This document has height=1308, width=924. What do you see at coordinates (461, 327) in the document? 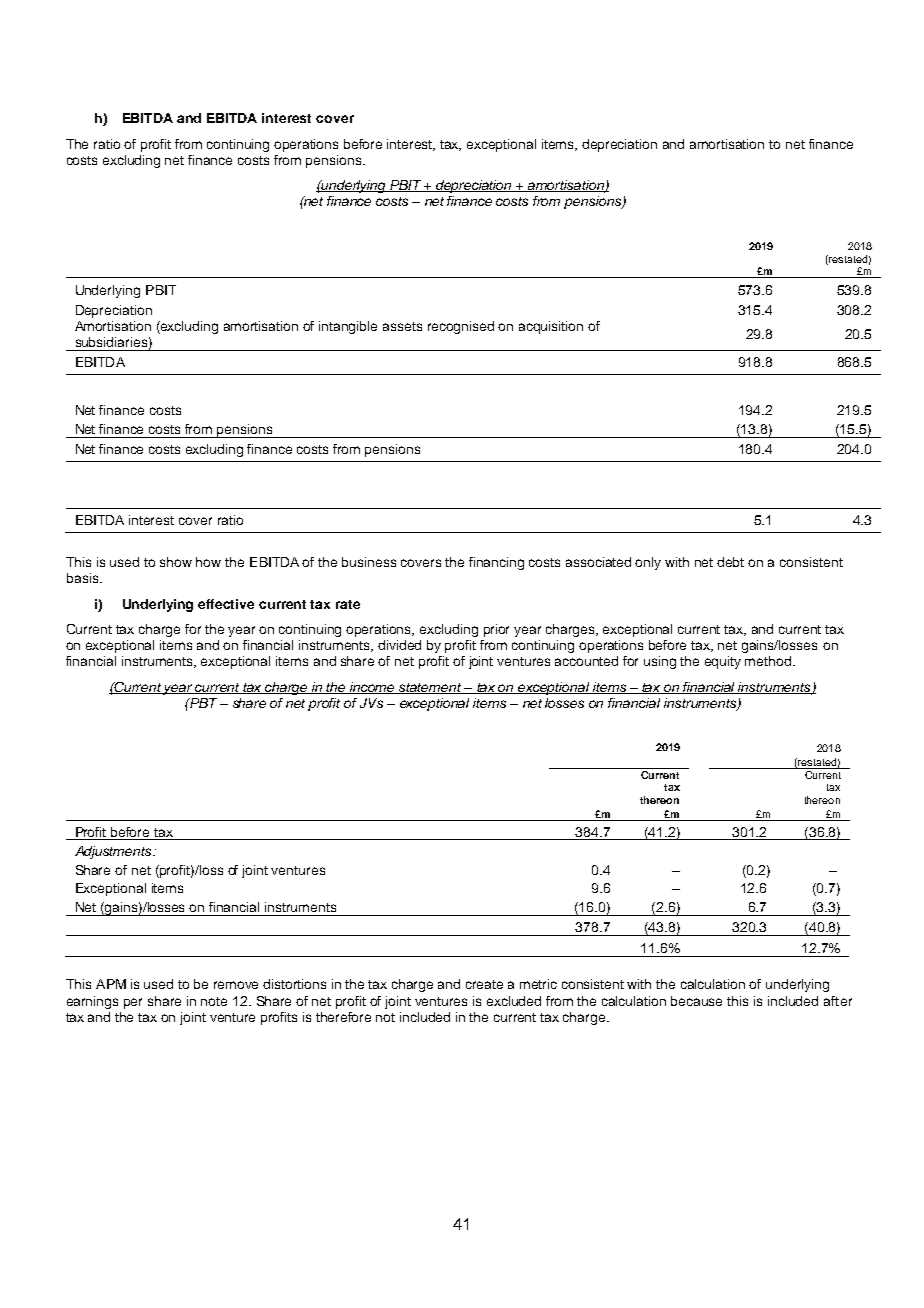
I see `recognised` at bounding box center [461, 327].
